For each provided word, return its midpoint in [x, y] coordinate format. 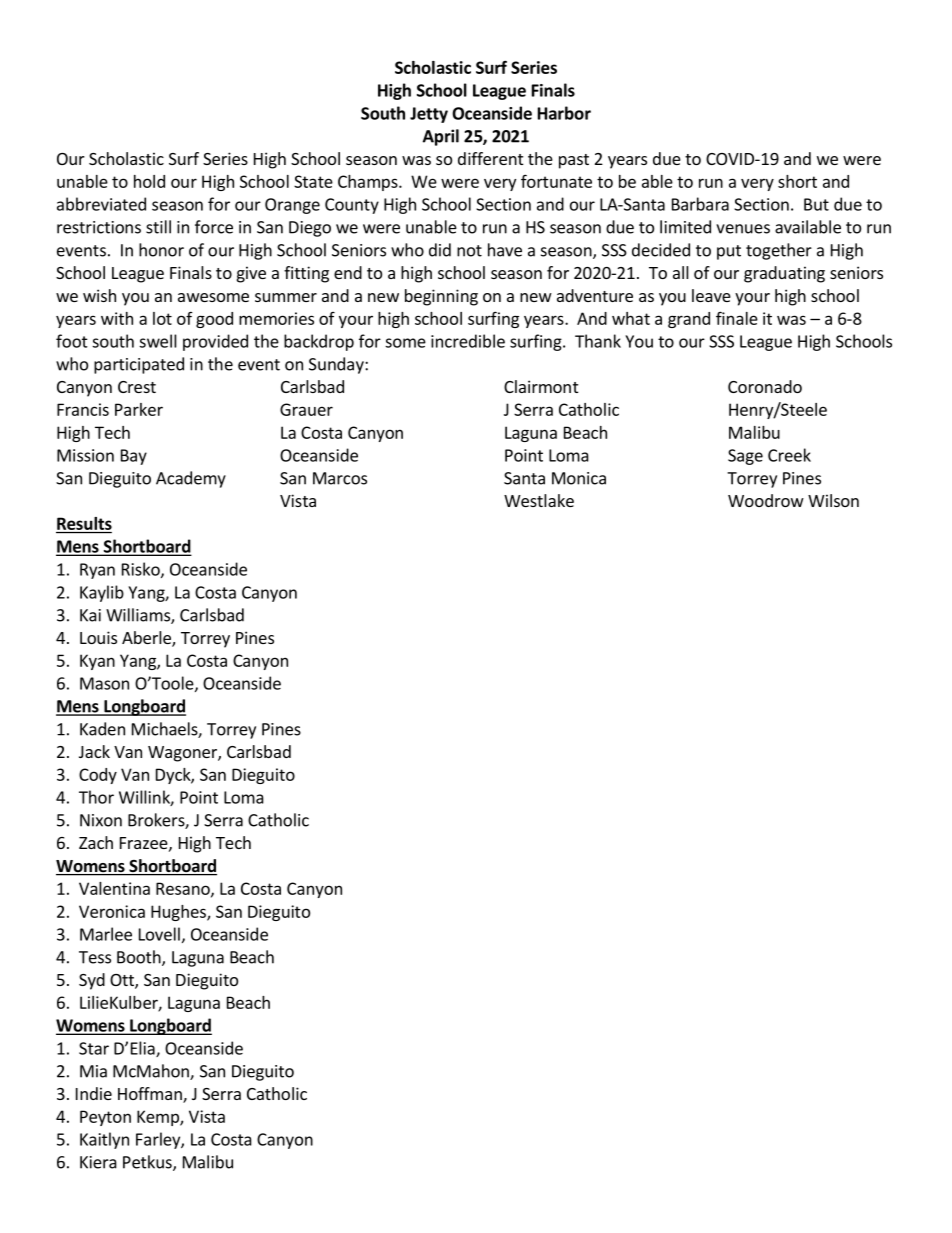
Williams [139, 616]
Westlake [539, 500]
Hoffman [151, 1095]
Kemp [159, 1118]
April [441, 137]
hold [149, 181]
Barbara [700, 204]
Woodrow [766, 500]
